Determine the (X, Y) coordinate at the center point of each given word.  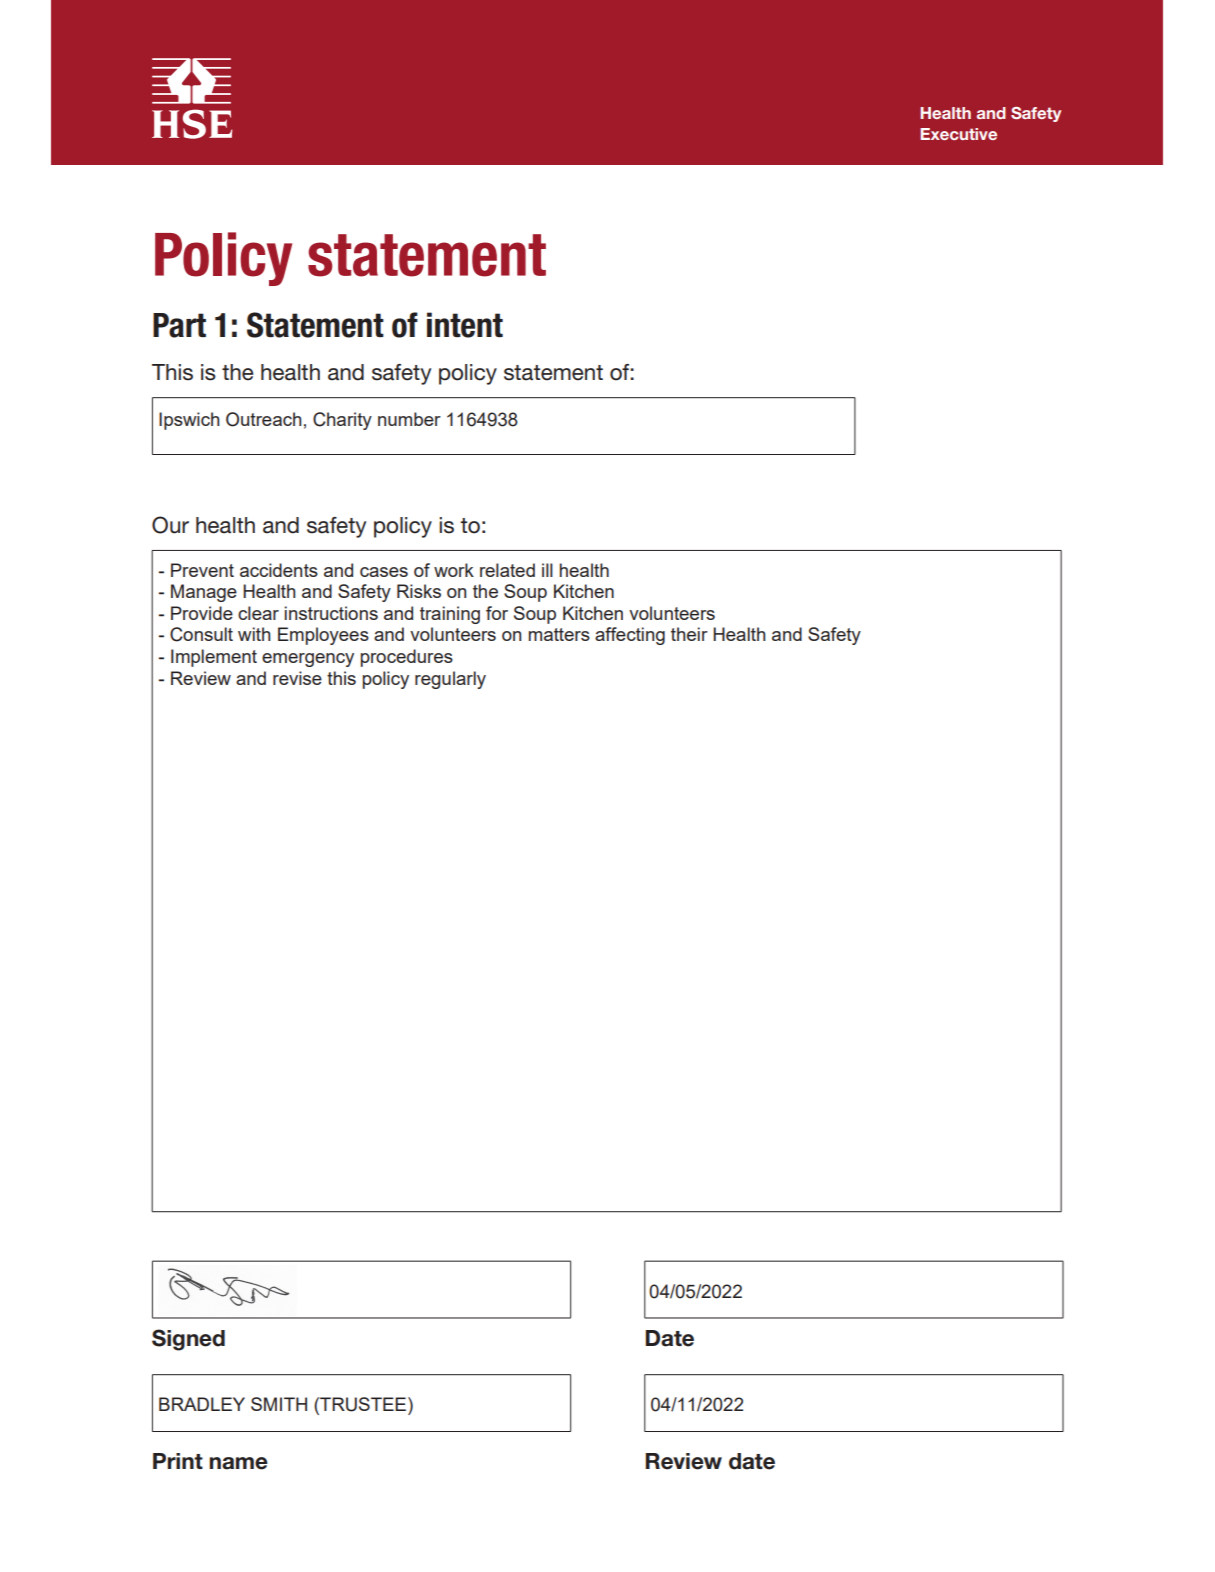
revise (297, 678)
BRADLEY (202, 1404)
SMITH (279, 1404)
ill (547, 570)
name (238, 1463)
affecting (630, 636)
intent (465, 325)
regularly (450, 680)
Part (179, 325)
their (689, 634)
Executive (958, 134)
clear (258, 613)
